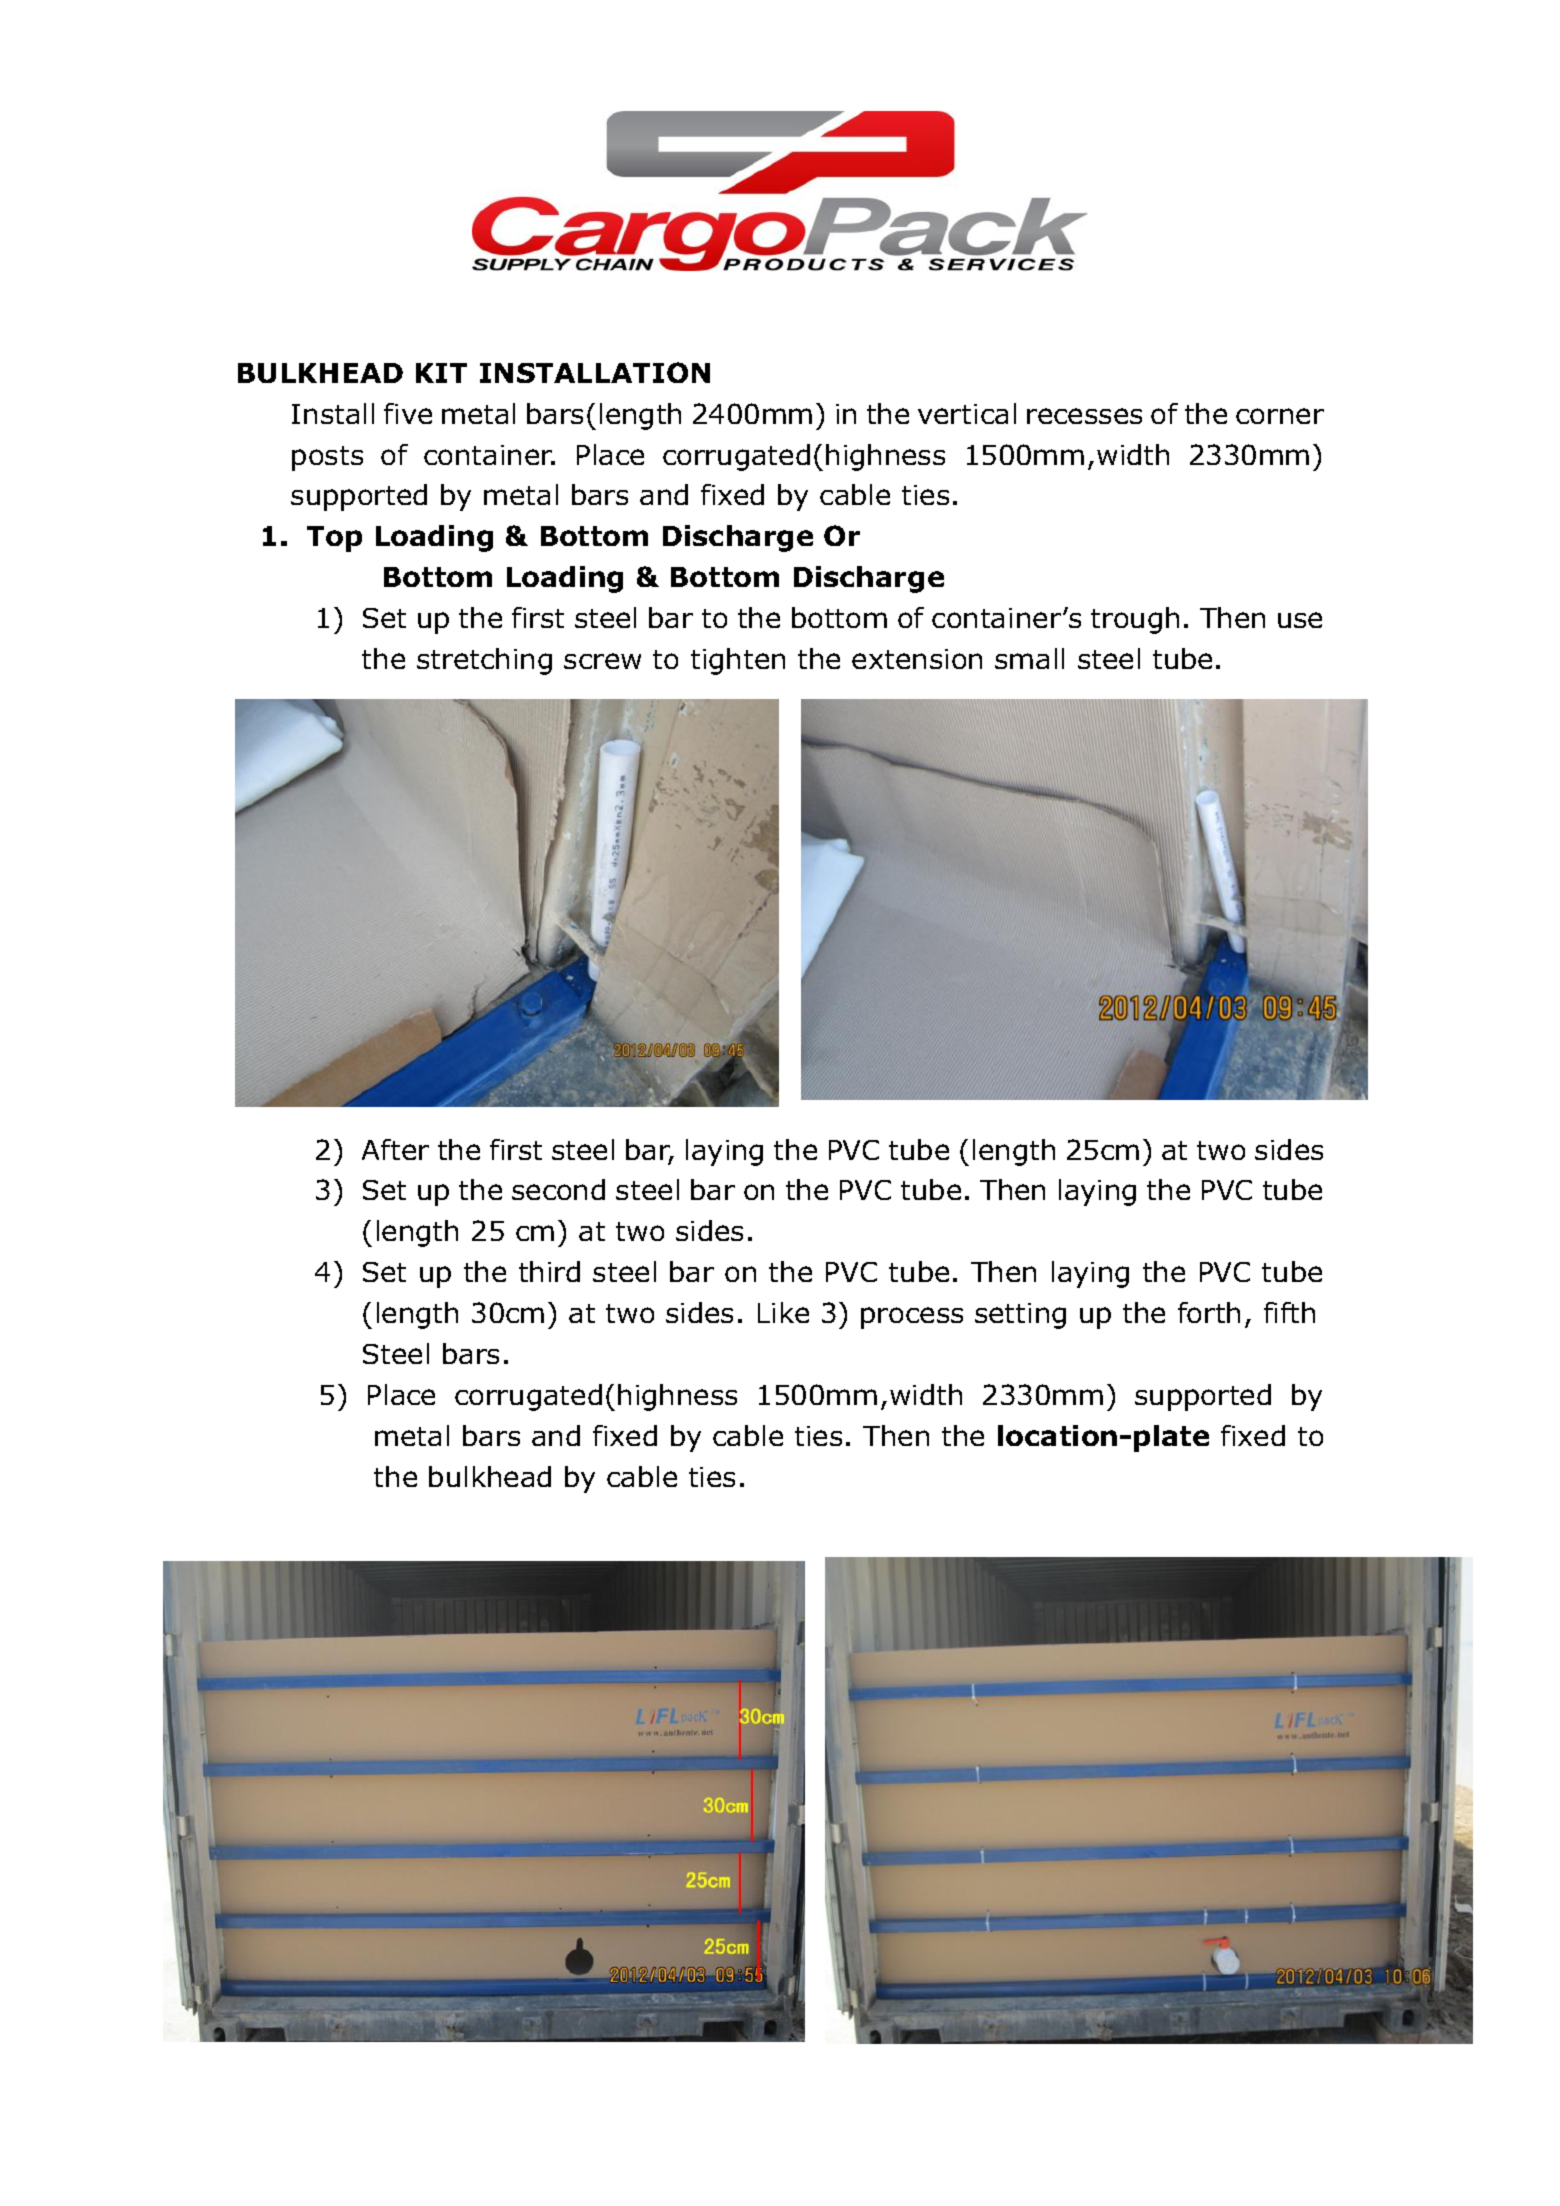  I want to click on stretching, so click(484, 661).
